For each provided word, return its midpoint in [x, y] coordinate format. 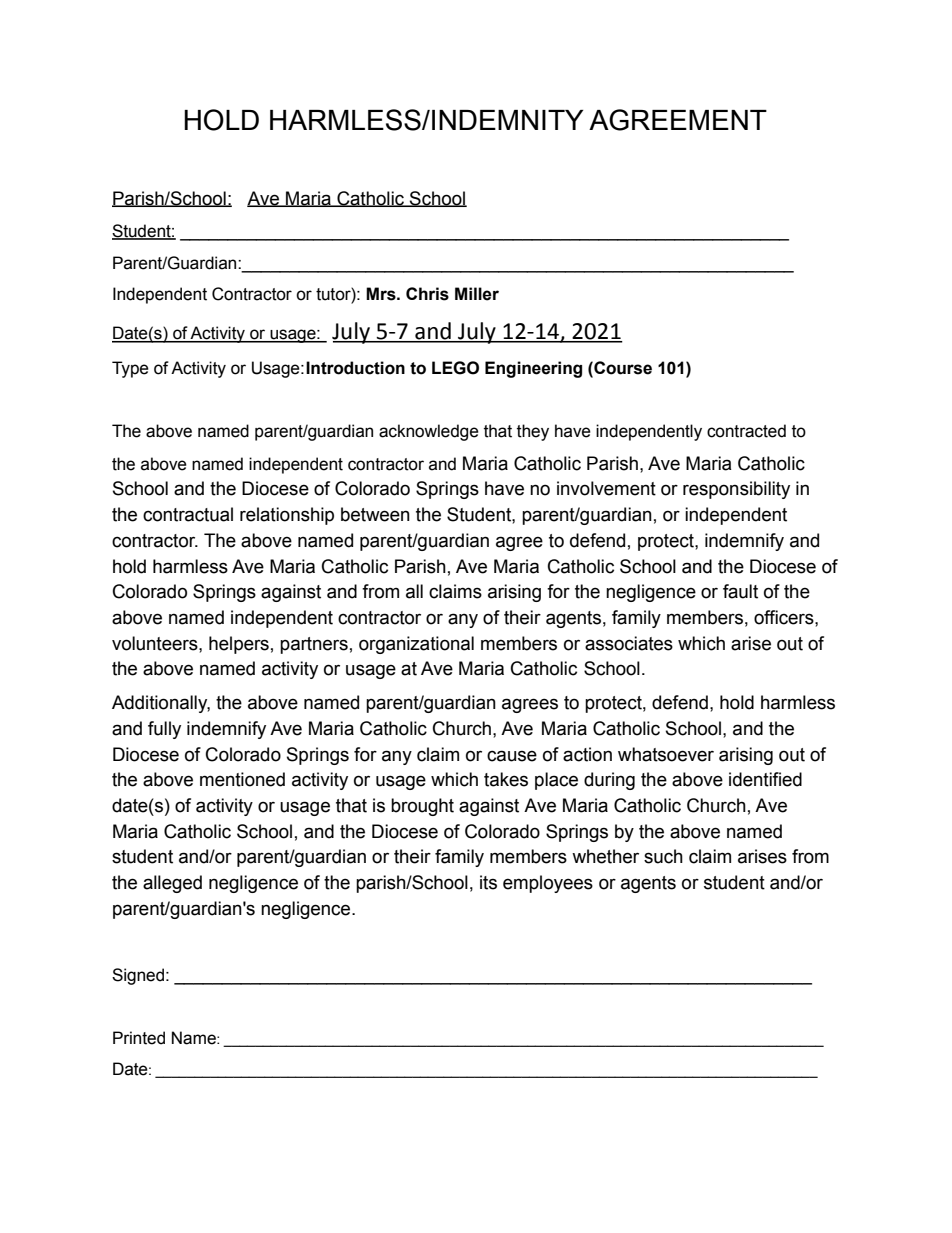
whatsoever [666, 754]
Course [622, 368]
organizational [416, 645]
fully [164, 730]
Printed [139, 1038]
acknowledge [429, 432]
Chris [427, 294]
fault [740, 591]
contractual [188, 514]
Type [130, 369]
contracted [746, 431]
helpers [239, 645]
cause [512, 756]
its [488, 882]
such [663, 856]
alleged [172, 884]
